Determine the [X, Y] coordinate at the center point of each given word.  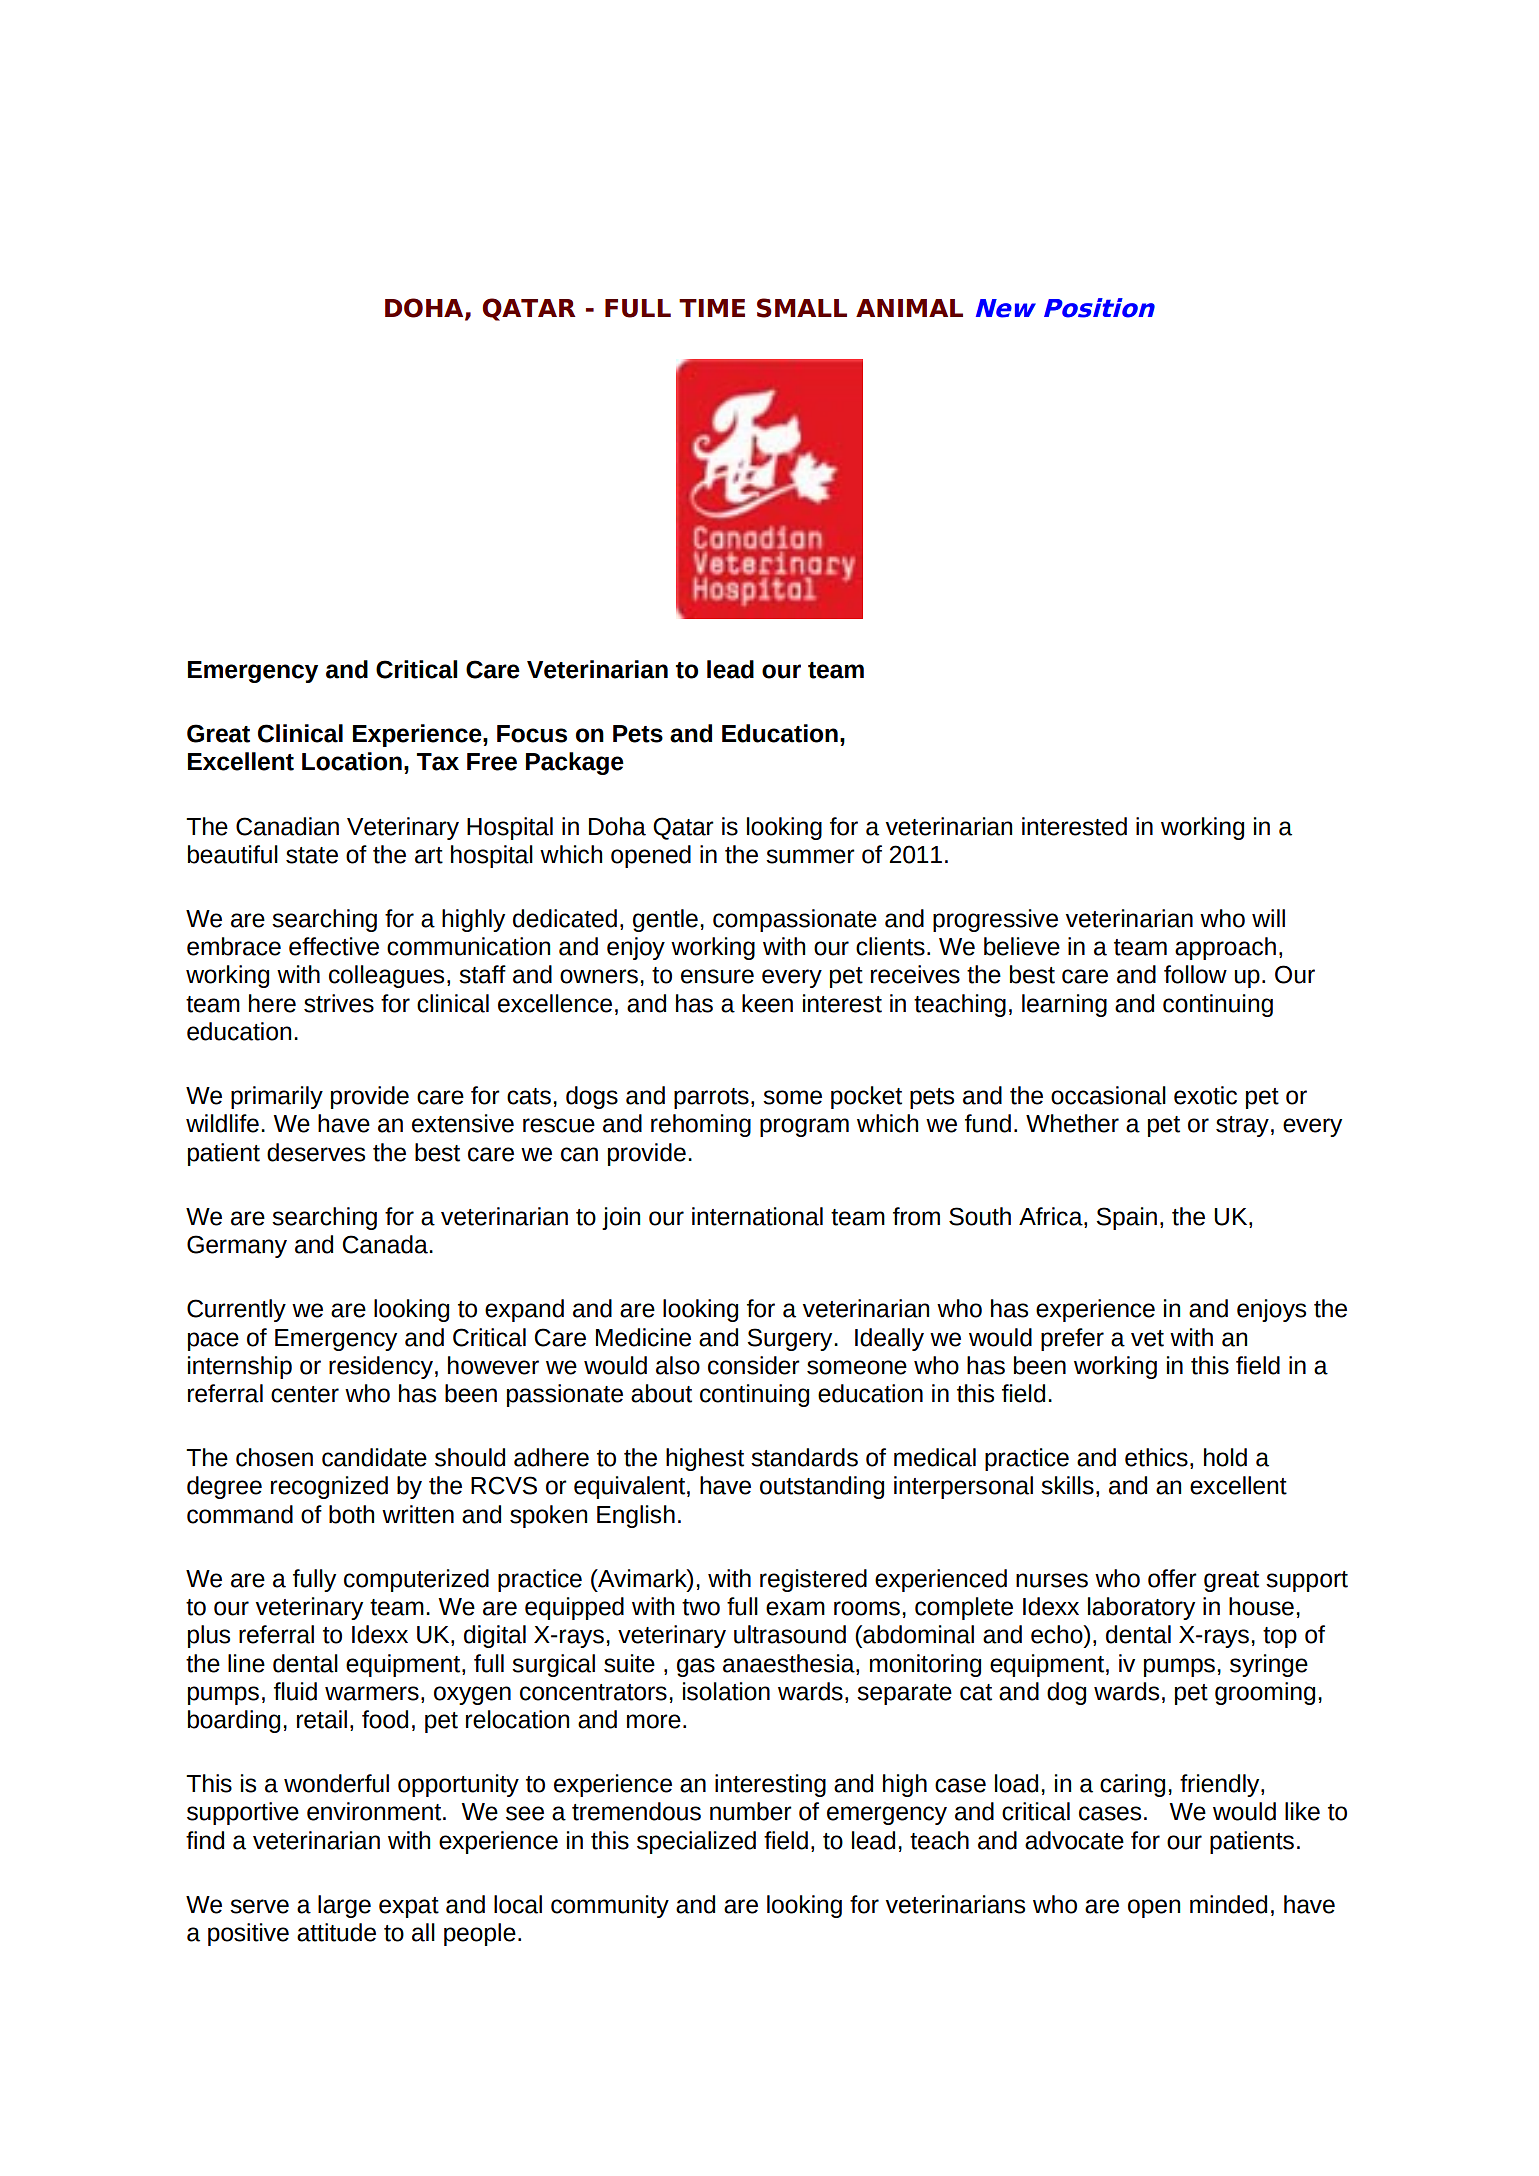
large [344, 1906]
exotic [1205, 1095]
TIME [712, 308]
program [804, 1127]
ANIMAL [909, 308]
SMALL [802, 308]
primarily [277, 1097]
